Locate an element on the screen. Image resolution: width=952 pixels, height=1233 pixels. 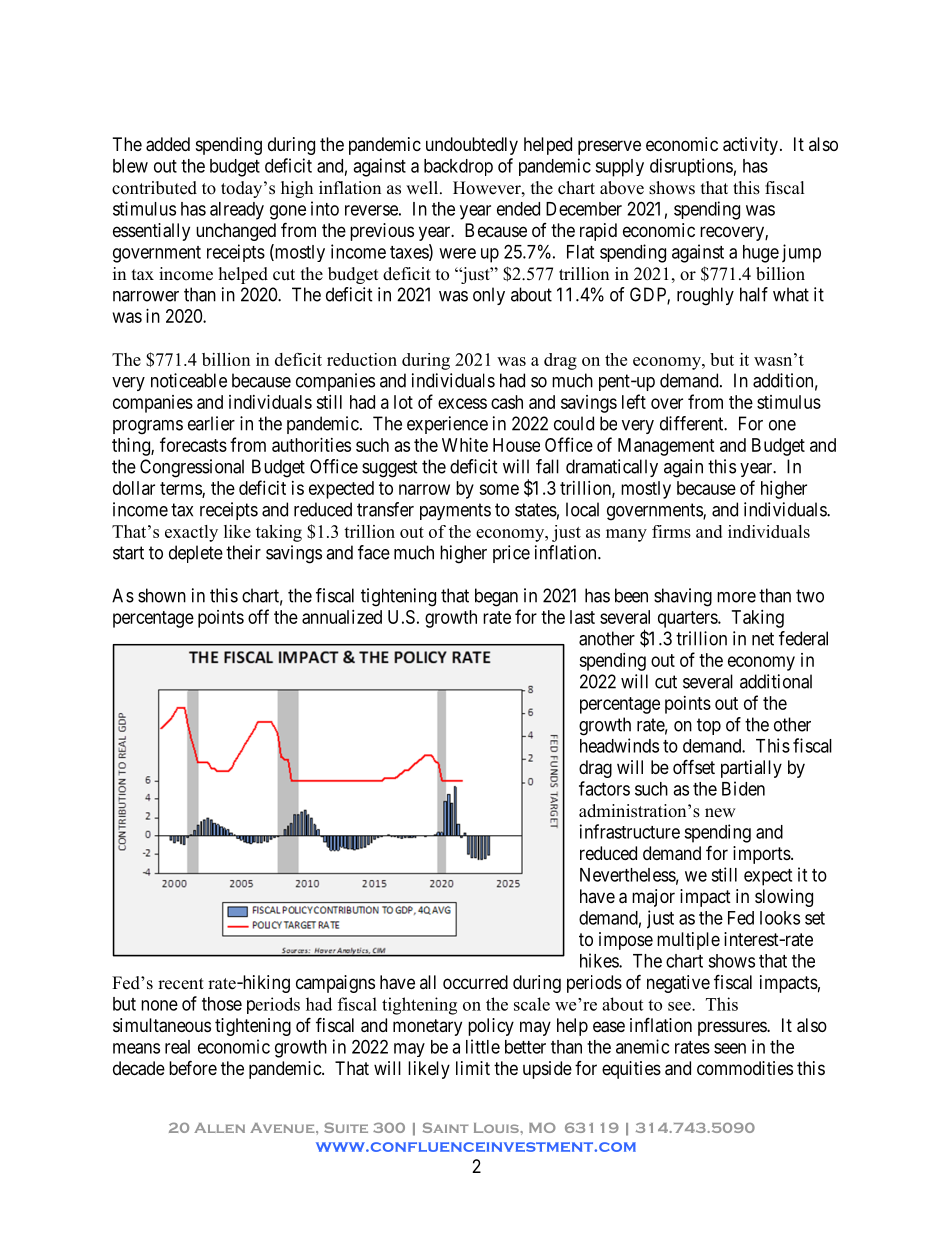
backdrop is located at coordinates (458, 167).
